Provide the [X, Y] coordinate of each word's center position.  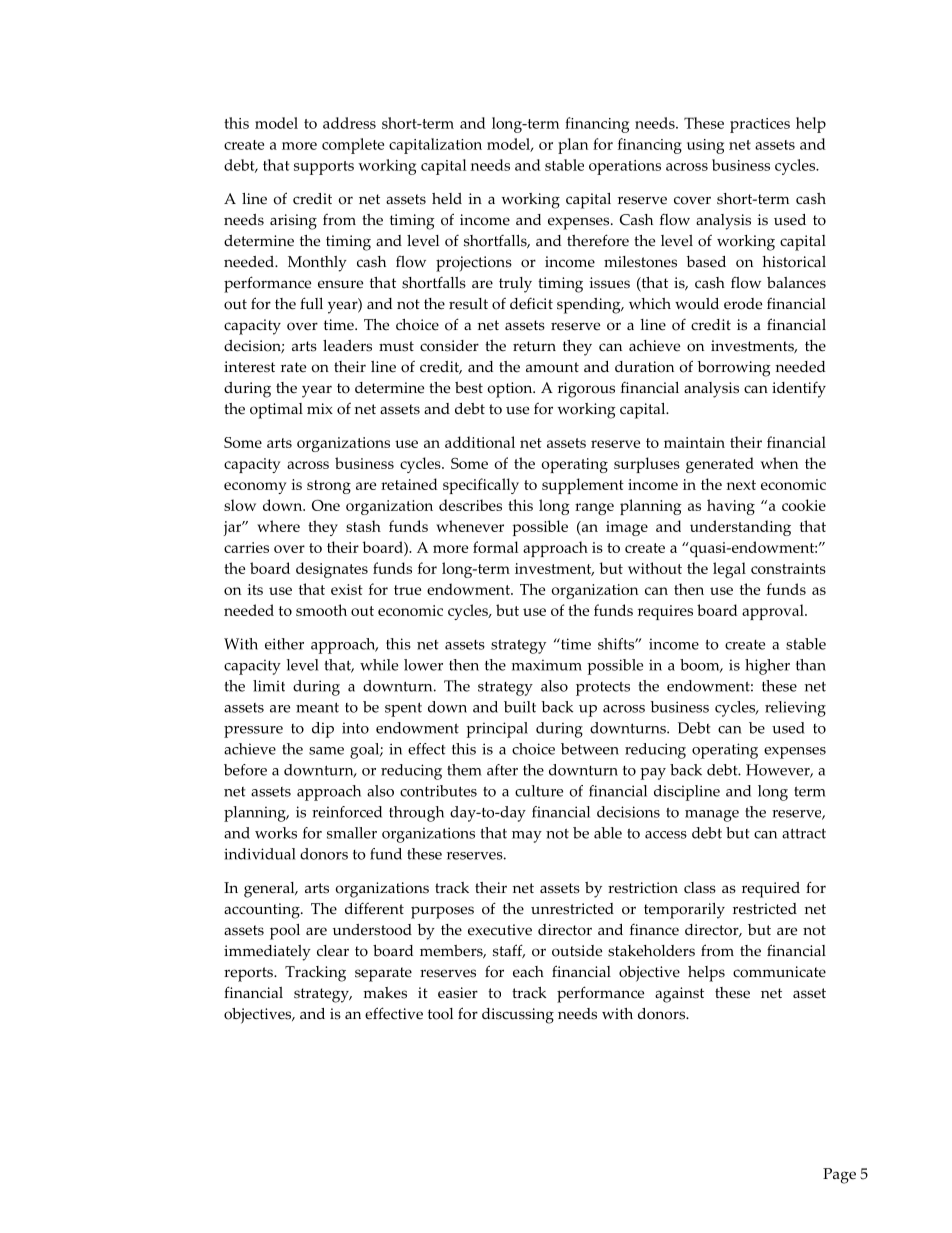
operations [625, 167]
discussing [518, 1016]
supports [324, 168]
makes [385, 993]
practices [760, 125]
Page [839, 1176]
